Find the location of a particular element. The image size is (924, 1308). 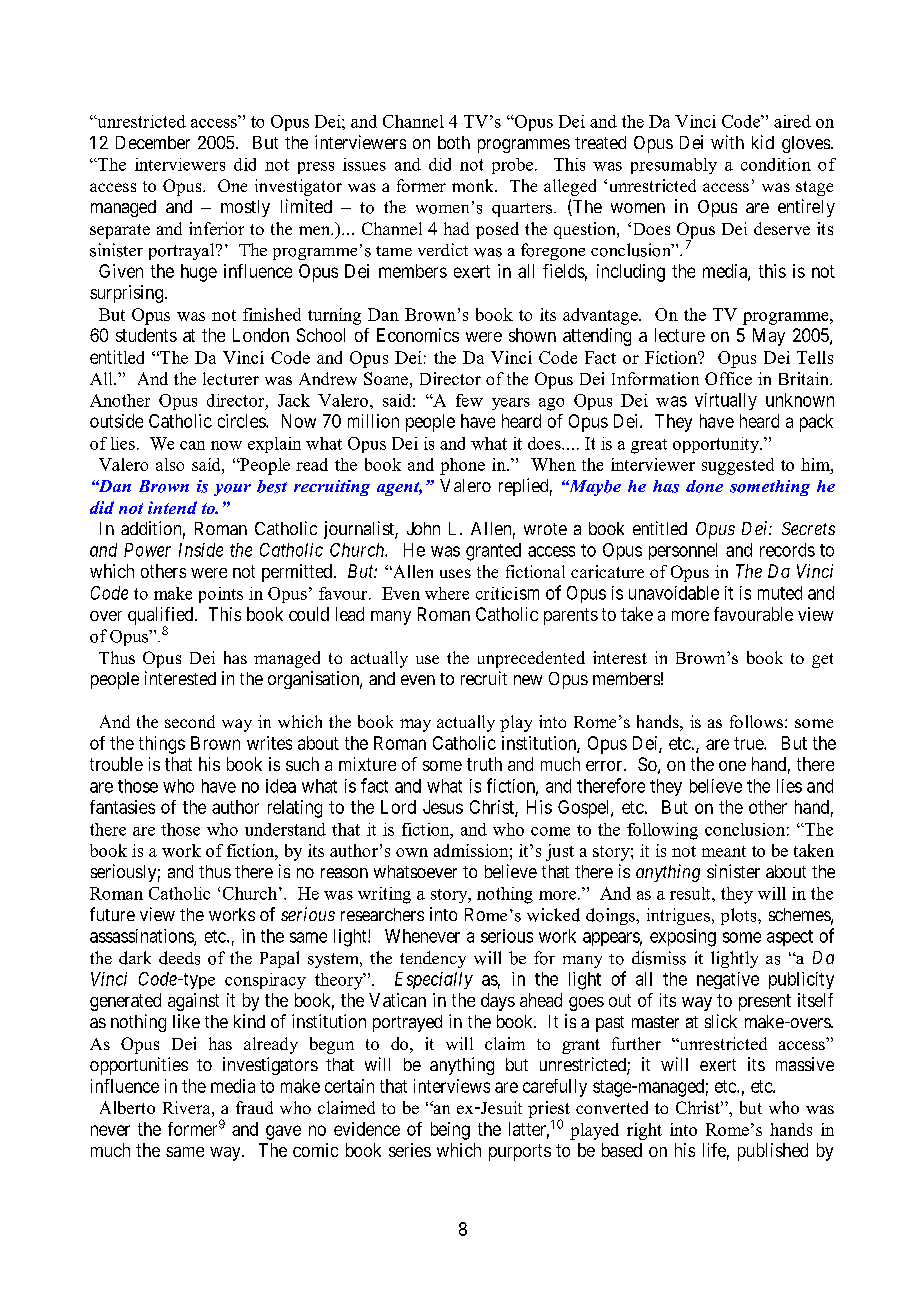

few is located at coordinates (469, 400).
